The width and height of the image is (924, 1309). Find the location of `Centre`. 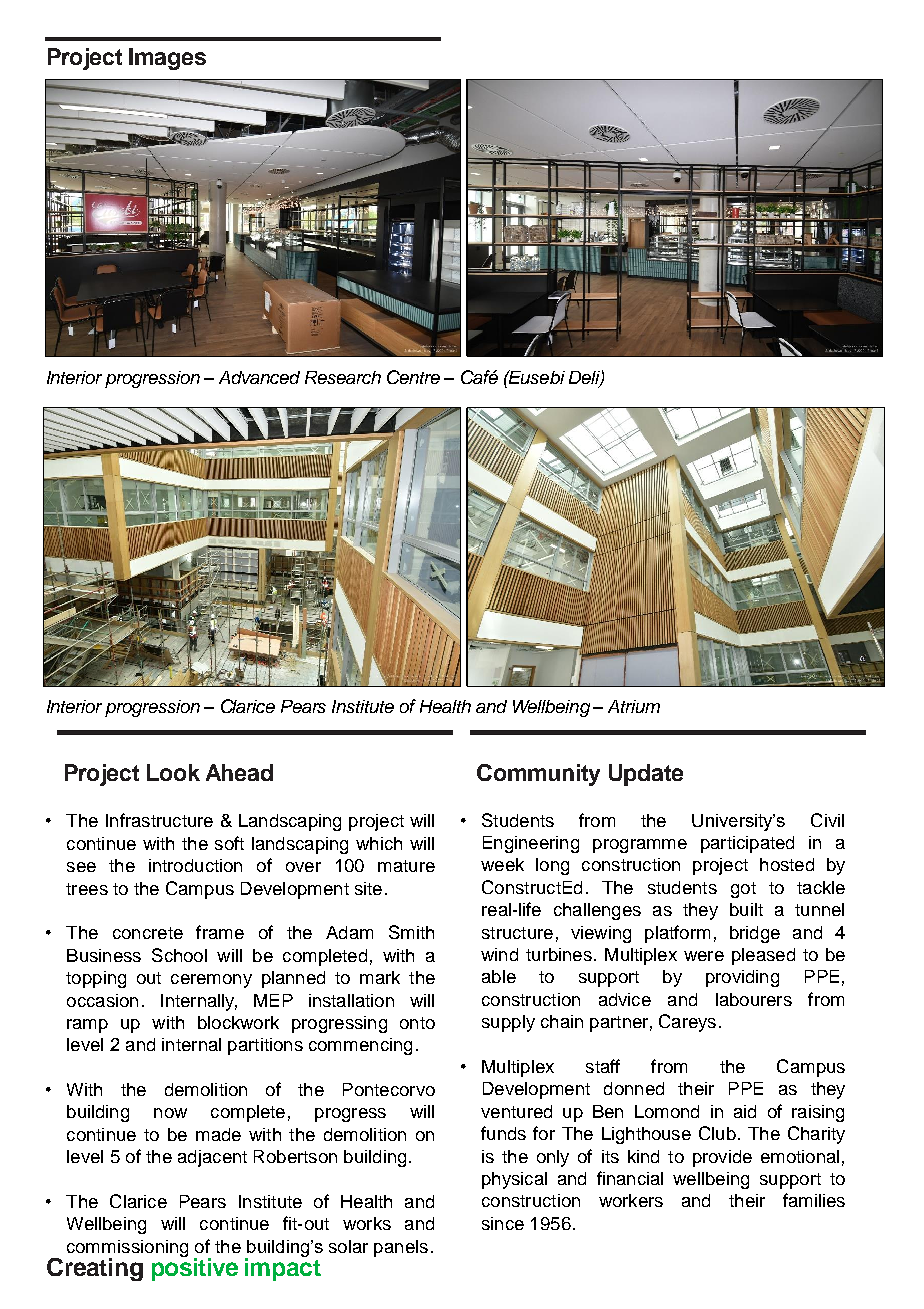

Centre is located at coordinates (413, 377).
